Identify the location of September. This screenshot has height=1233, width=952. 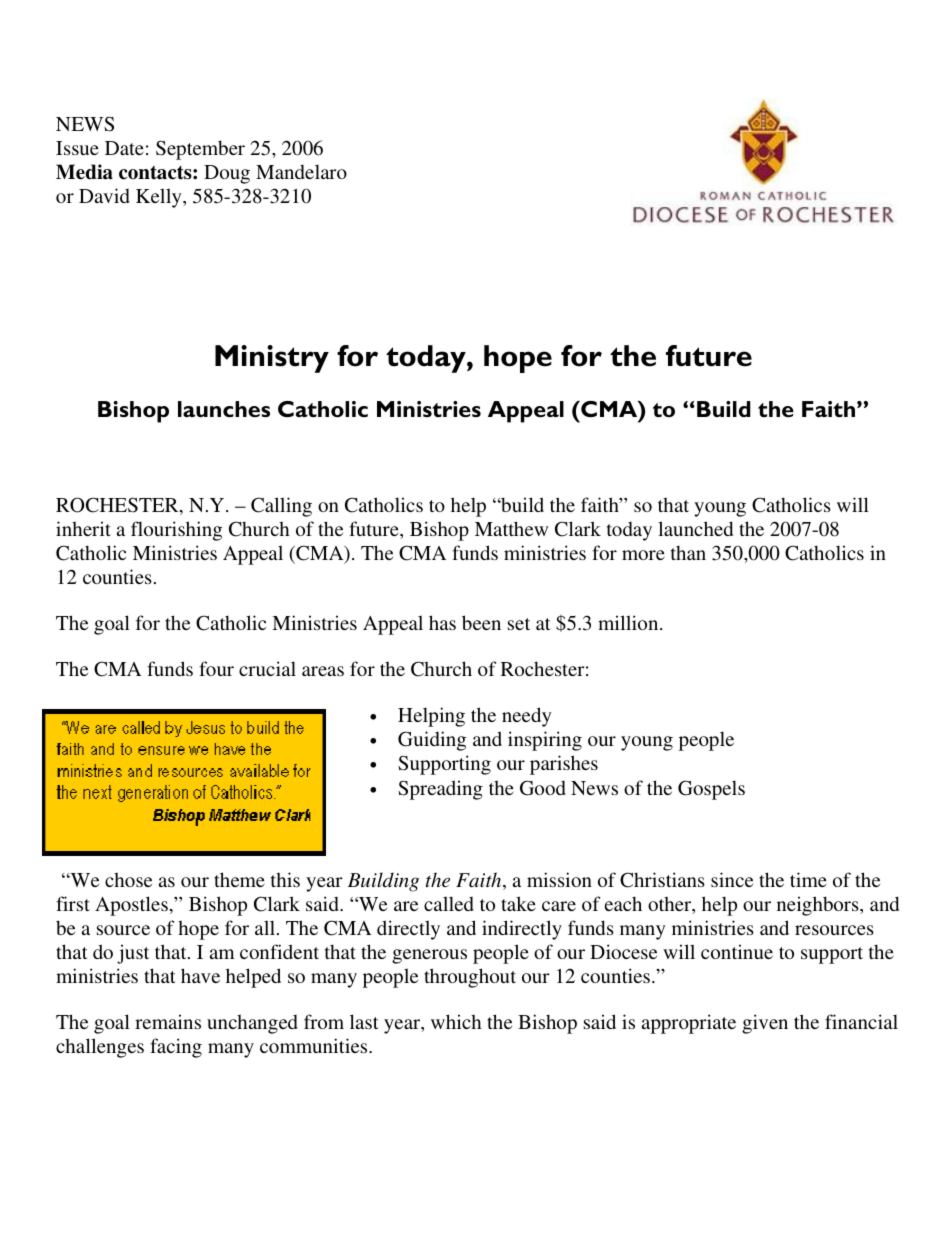
(200, 150).
